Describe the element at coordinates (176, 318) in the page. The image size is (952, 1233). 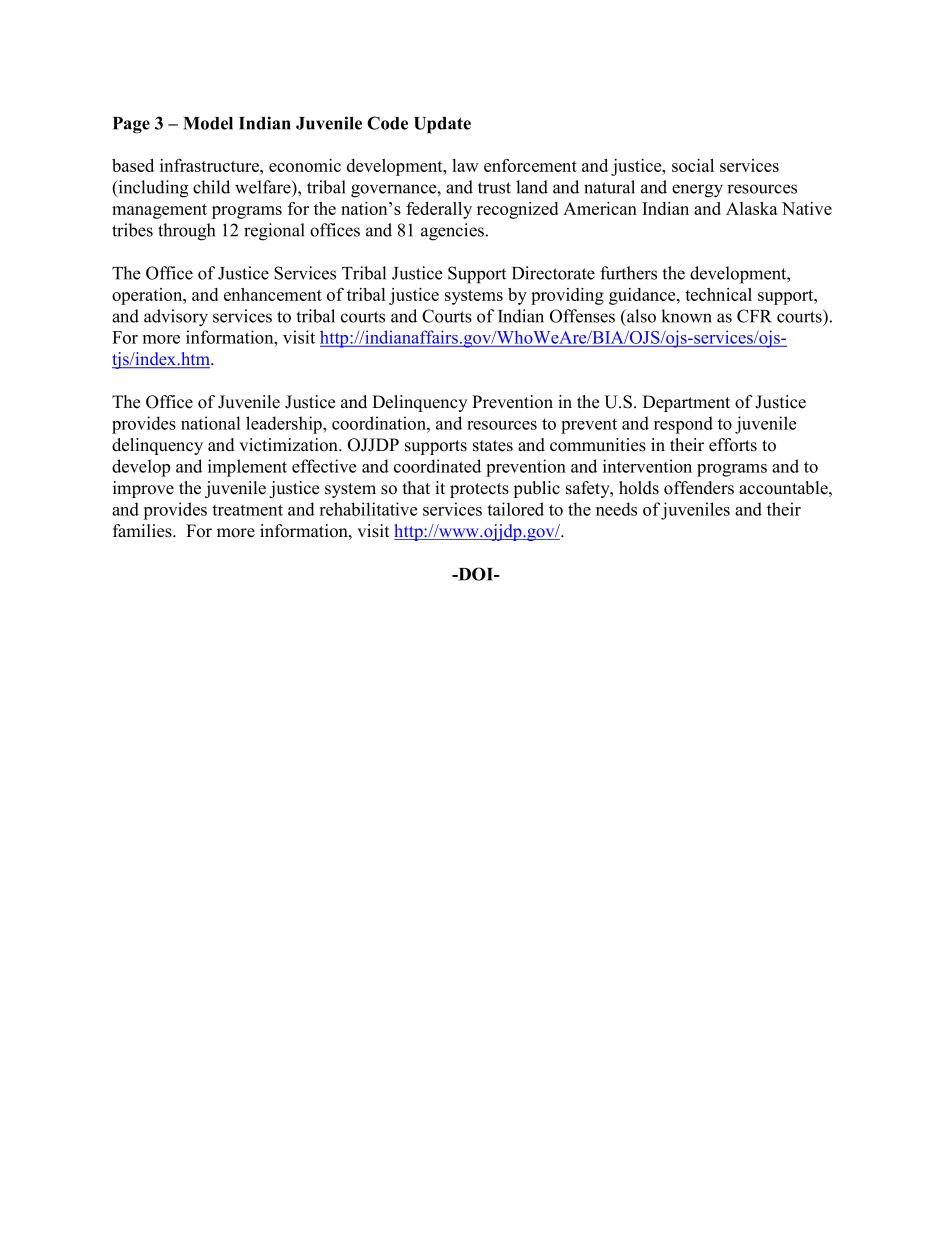
I see `advisory` at that location.
